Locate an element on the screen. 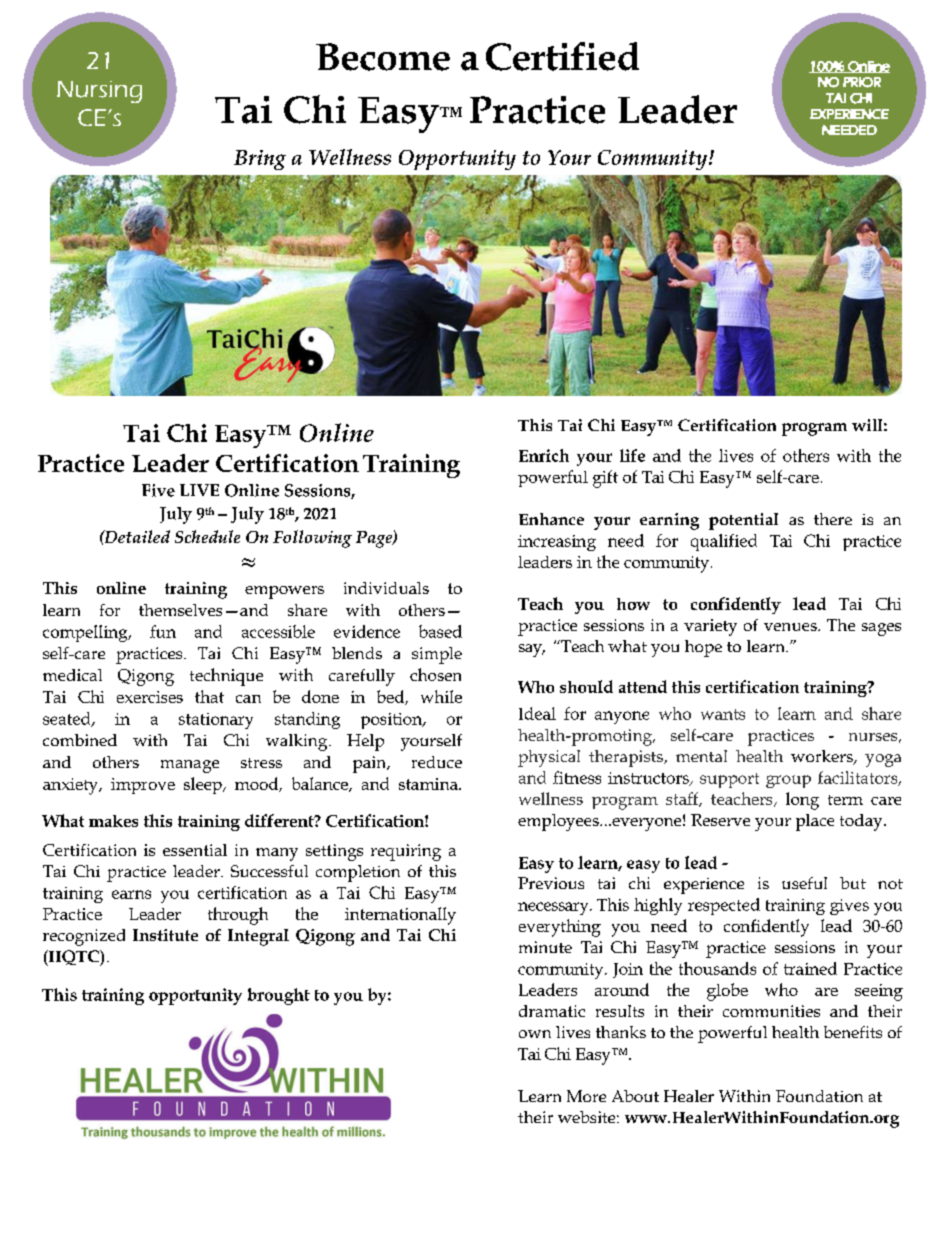 Image resolution: width=952 pixels, height=1233 pixels. Nursing is located at coordinates (99, 92).
